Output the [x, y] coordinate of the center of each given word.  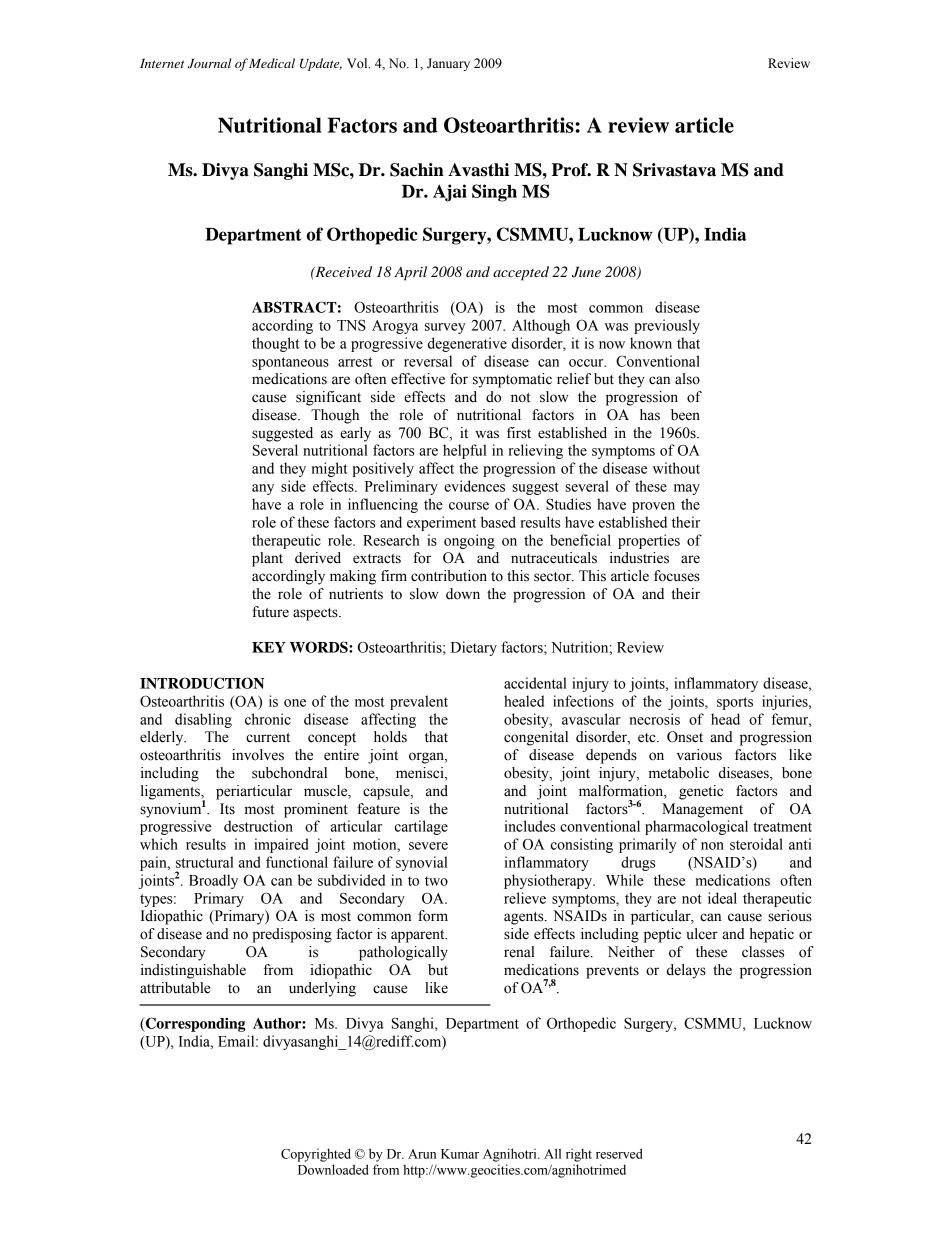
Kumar [460, 1154]
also [687, 379]
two [436, 881]
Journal [210, 63]
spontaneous [290, 363]
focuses [677, 576]
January [448, 64]
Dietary [474, 648]
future [270, 612]
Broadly [213, 881]
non [712, 846]
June [586, 272]
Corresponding [194, 1024]
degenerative [467, 344]
